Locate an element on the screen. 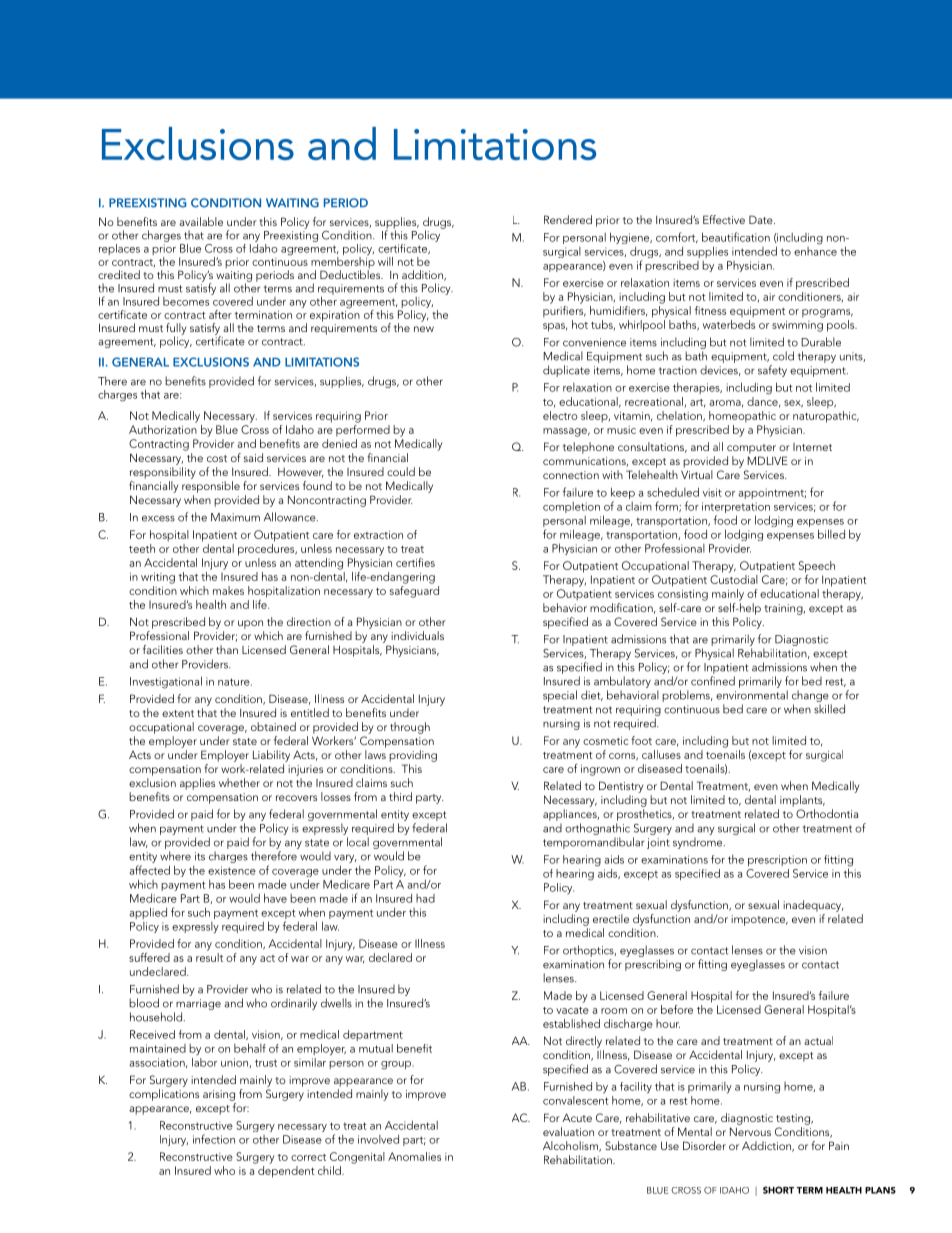 The height and width of the screenshot is (1233, 952). certifies is located at coordinates (415, 562).
